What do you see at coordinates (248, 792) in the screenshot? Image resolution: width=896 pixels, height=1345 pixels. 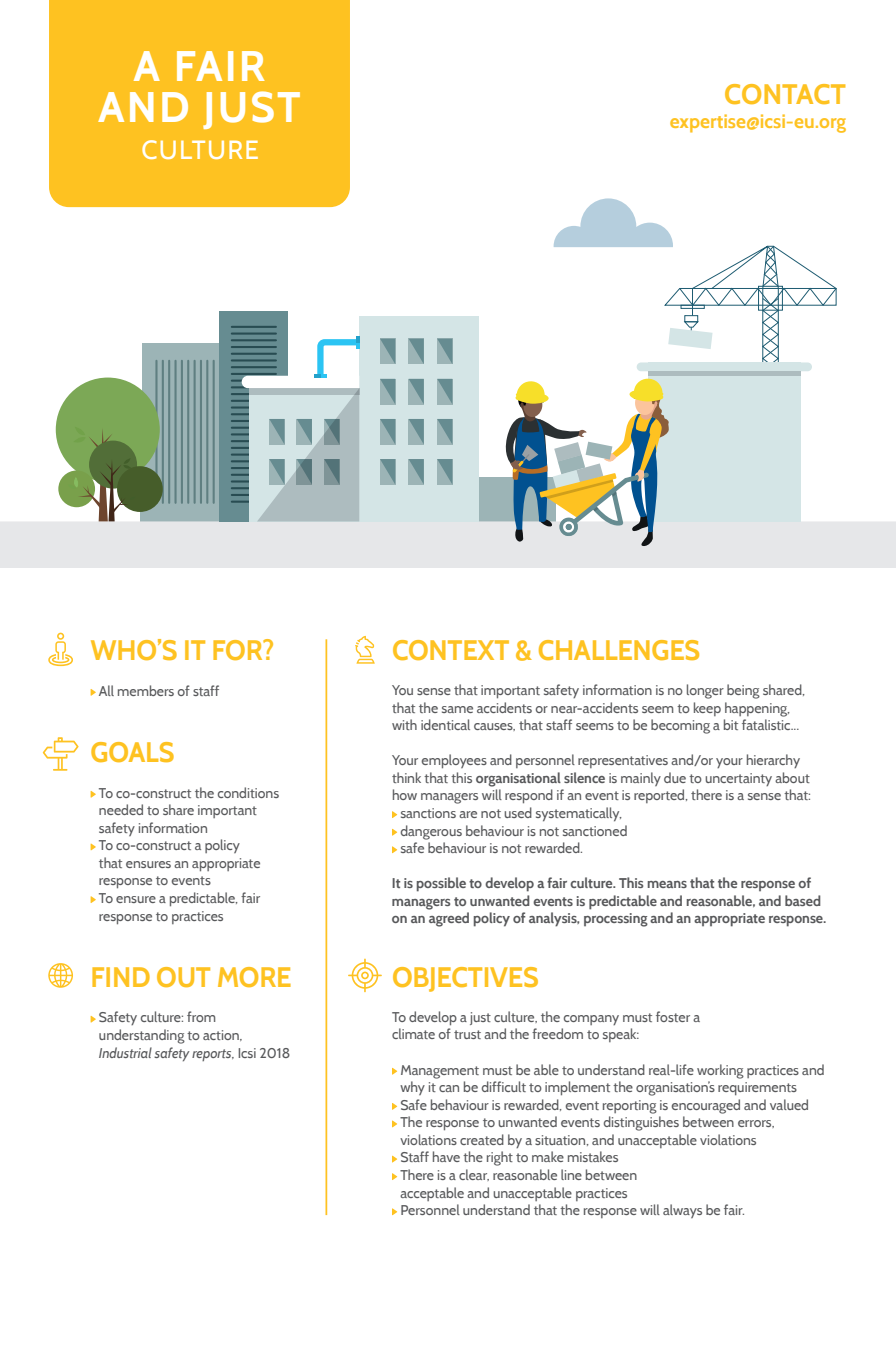 I see `conditions` at bounding box center [248, 792].
